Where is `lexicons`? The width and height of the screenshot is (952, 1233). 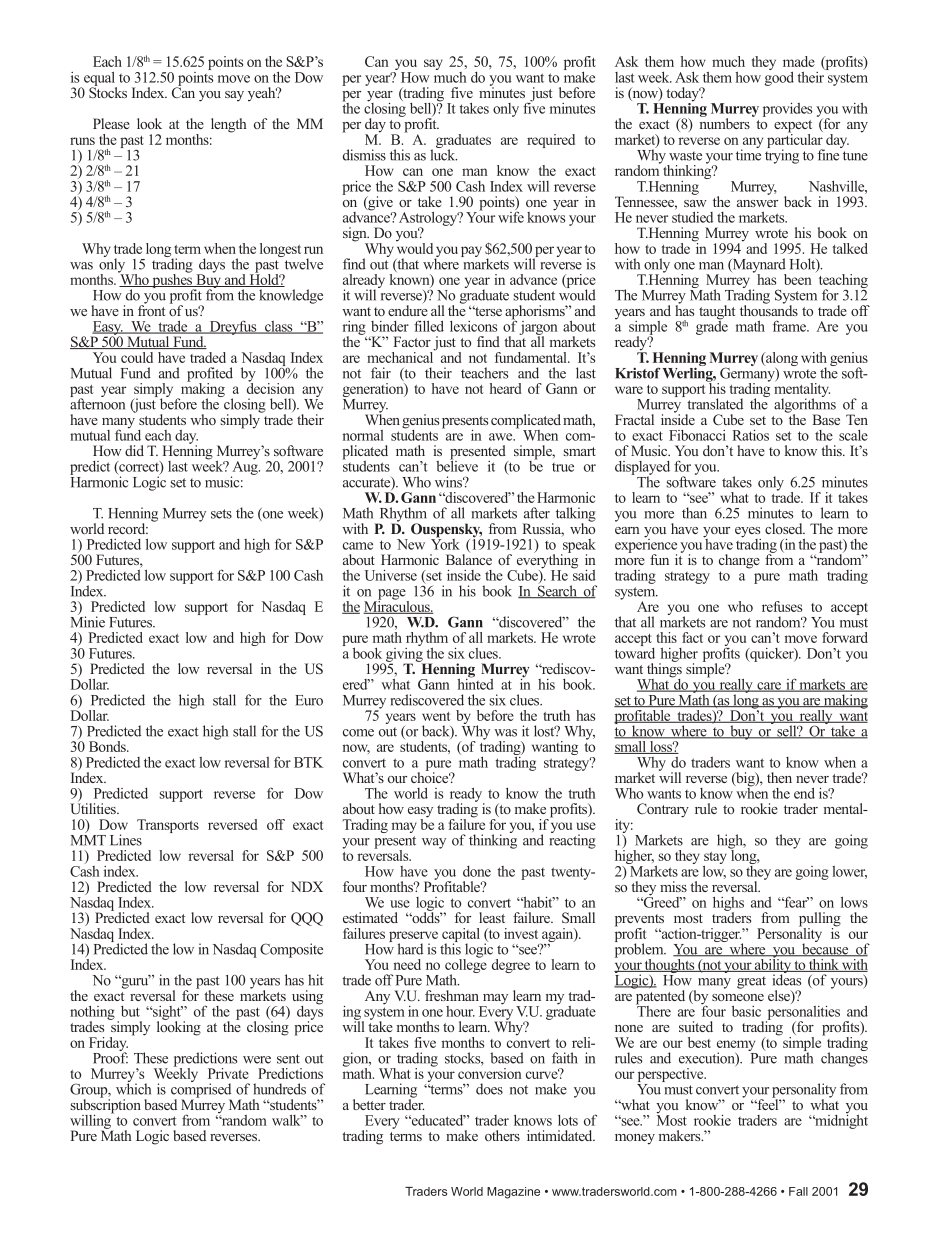 lexicons is located at coordinates (473, 326).
